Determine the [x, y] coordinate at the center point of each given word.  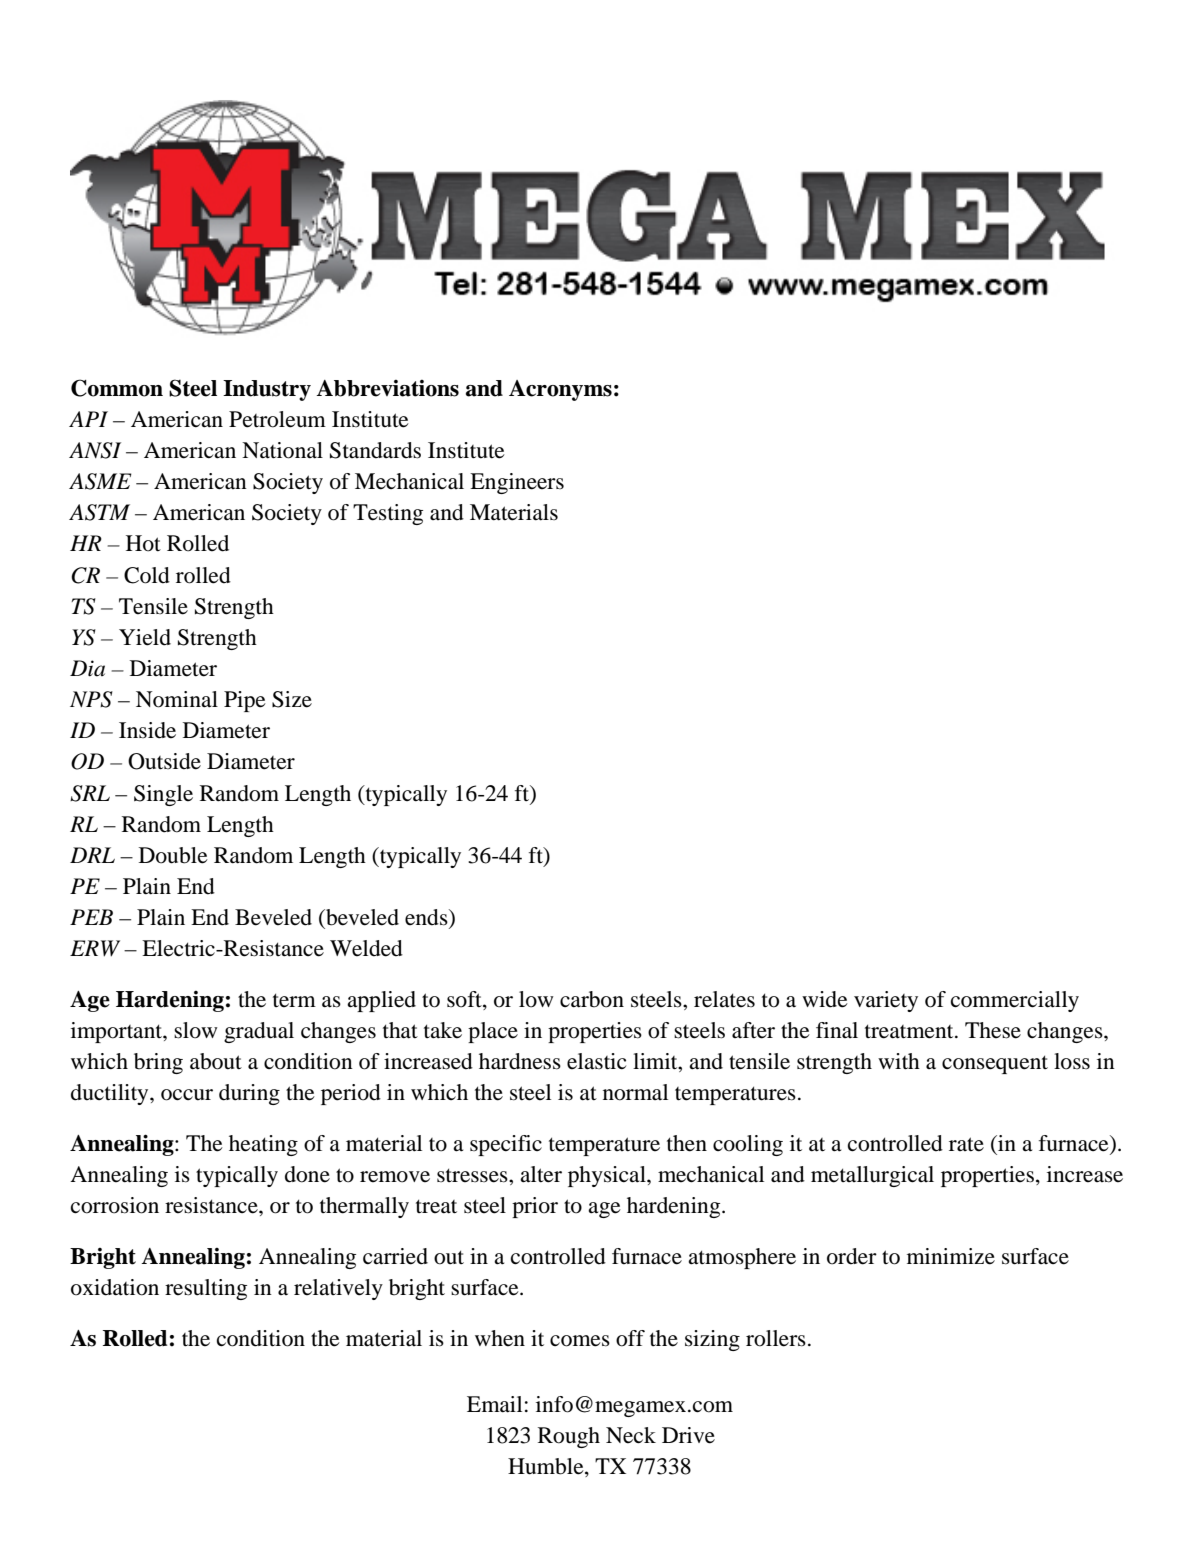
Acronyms [560, 390]
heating [263, 1145]
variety [886, 1001]
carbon [592, 999]
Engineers [517, 483]
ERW [95, 948]
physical [608, 1176]
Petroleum [277, 419]
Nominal [177, 699]
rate [966, 1144]
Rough [569, 1437]
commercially [1015, 1001]
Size [292, 699]
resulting [206, 1289]
